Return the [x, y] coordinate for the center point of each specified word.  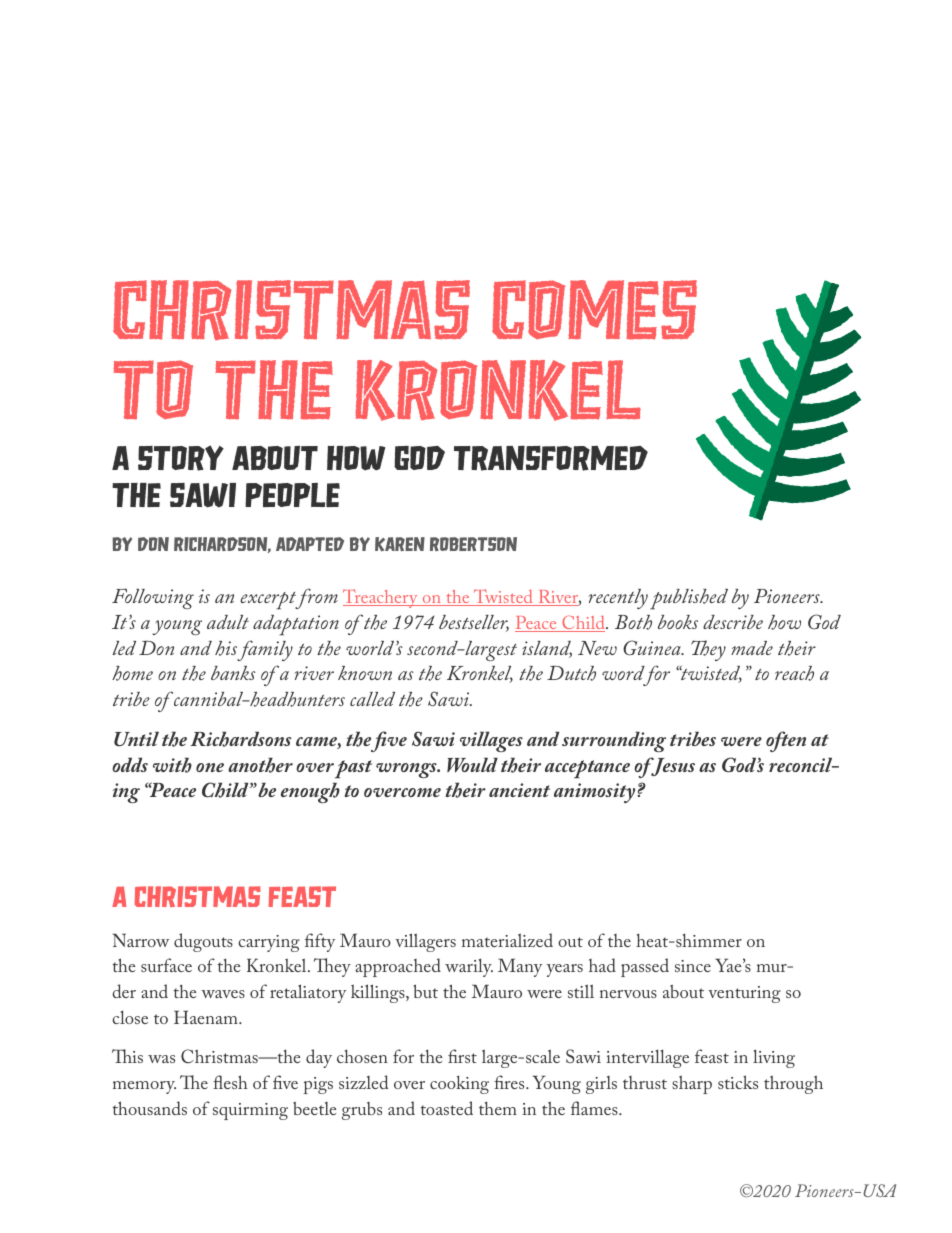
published [689, 599]
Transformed [551, 458]
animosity [596, 793]
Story [181, 458]
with [172, 765]
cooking [459, 1084]
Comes [594, 310]
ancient [519, 790]
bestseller [474, 623]
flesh [230, 1082]
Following [153, 599]
